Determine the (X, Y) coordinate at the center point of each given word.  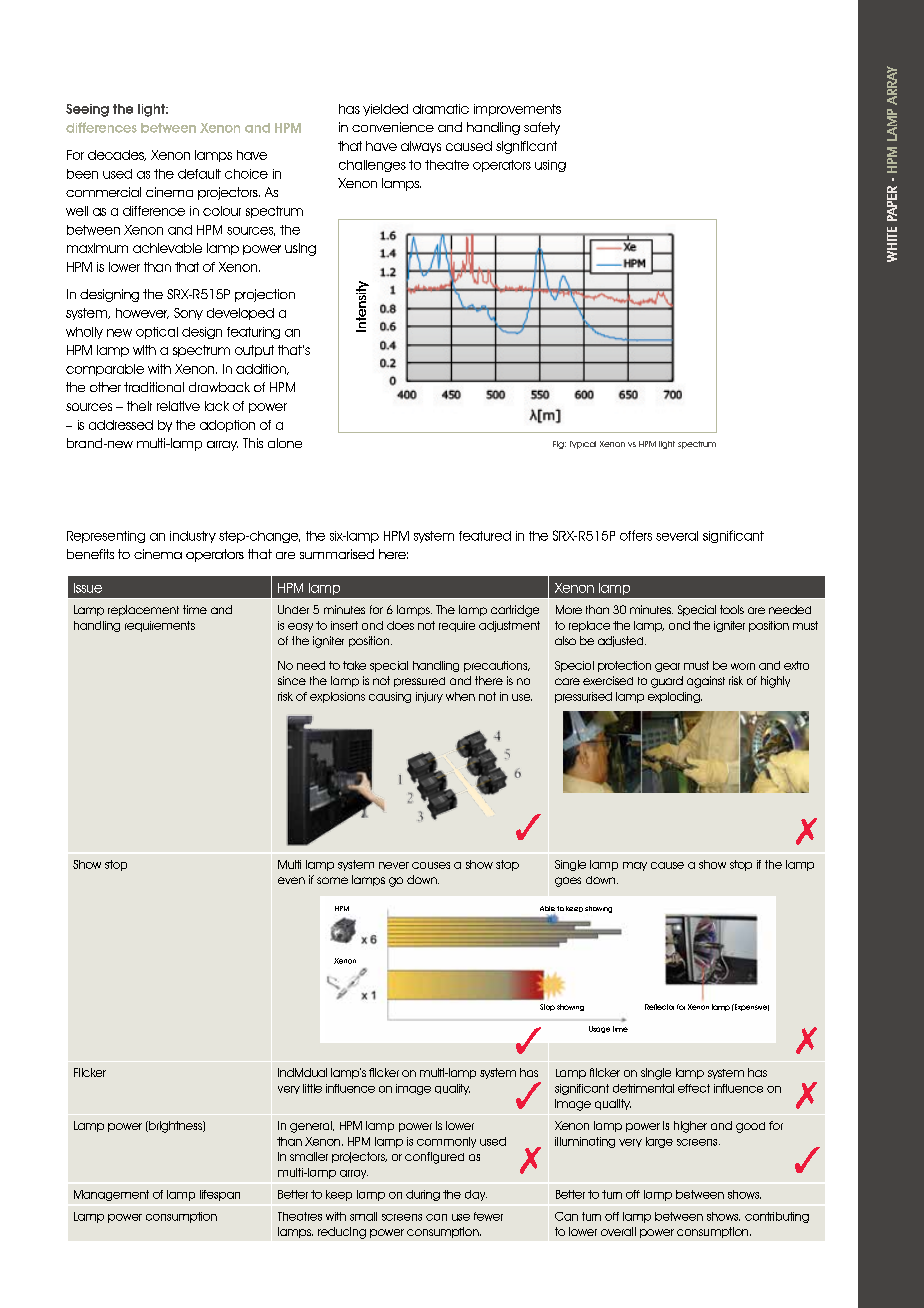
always (421, 147)
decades (117, 155)
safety (542, 128)
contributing (777, 1217)
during (423, 1195)
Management (111, 1195)
